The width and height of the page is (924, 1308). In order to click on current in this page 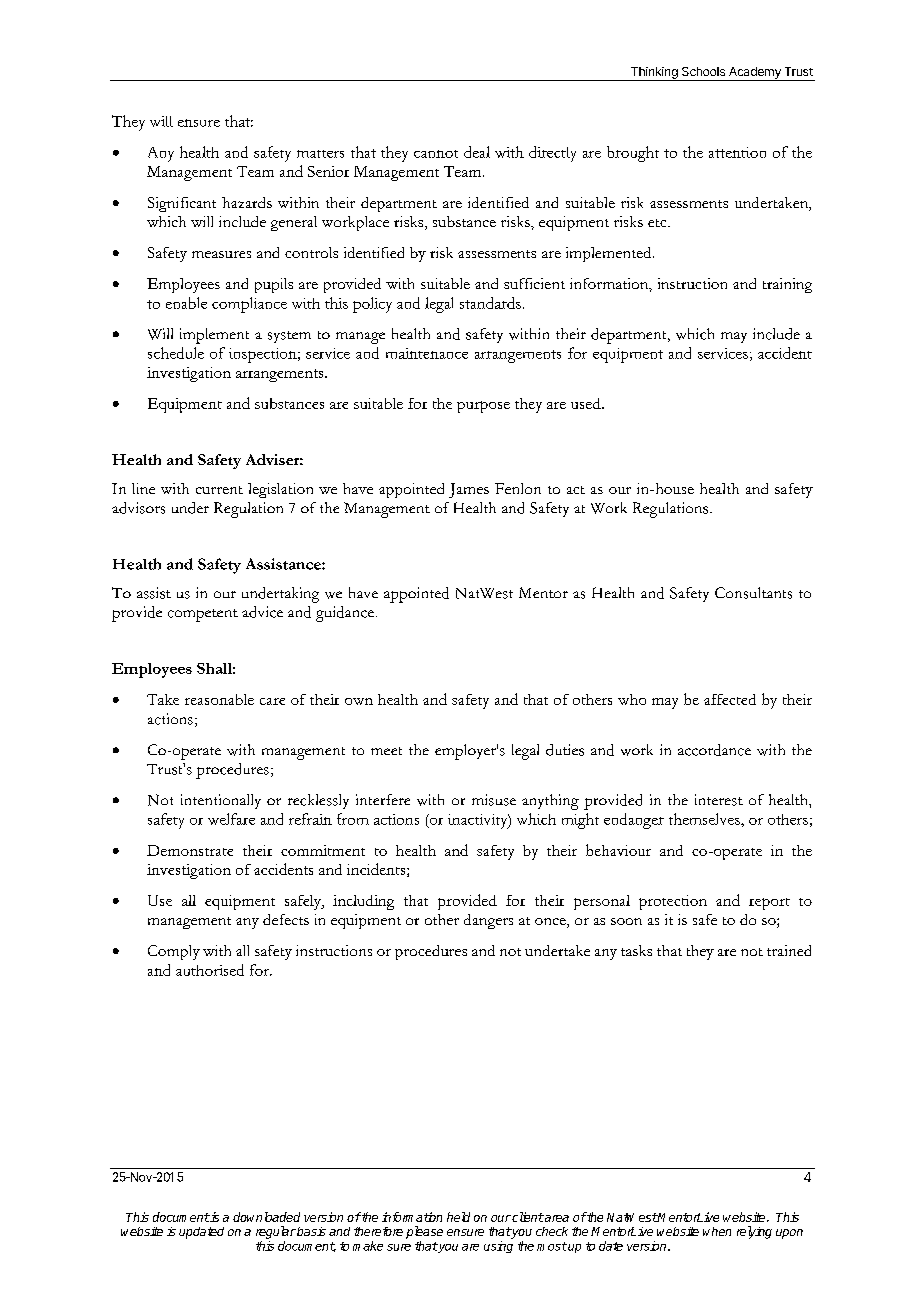, I will do `click(219, 490)`.
